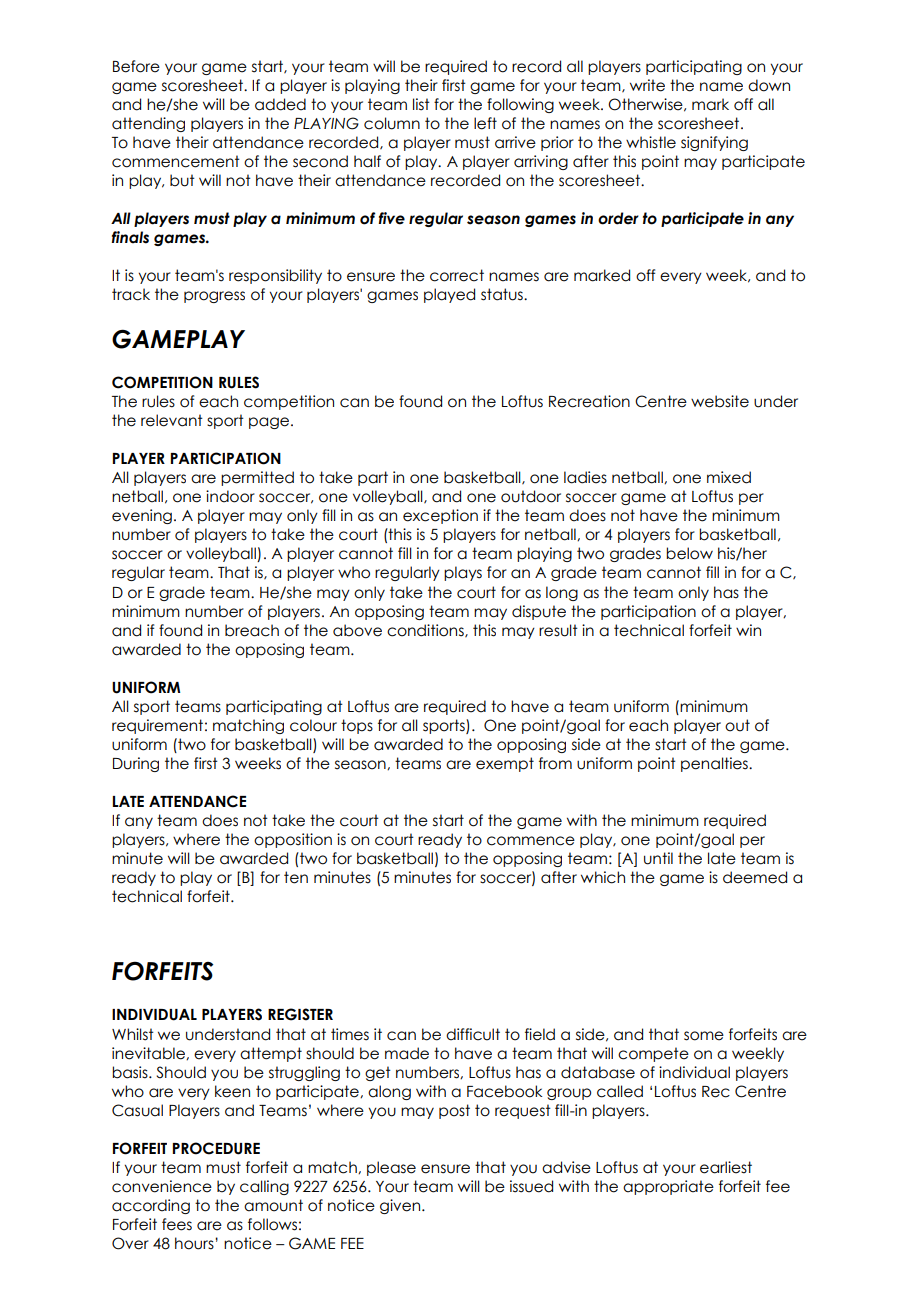 The height and width of the screenshot is (1308, 924). Describe the element at coordinates (148, 124) in the screenshot. I see `attending` at that location.
